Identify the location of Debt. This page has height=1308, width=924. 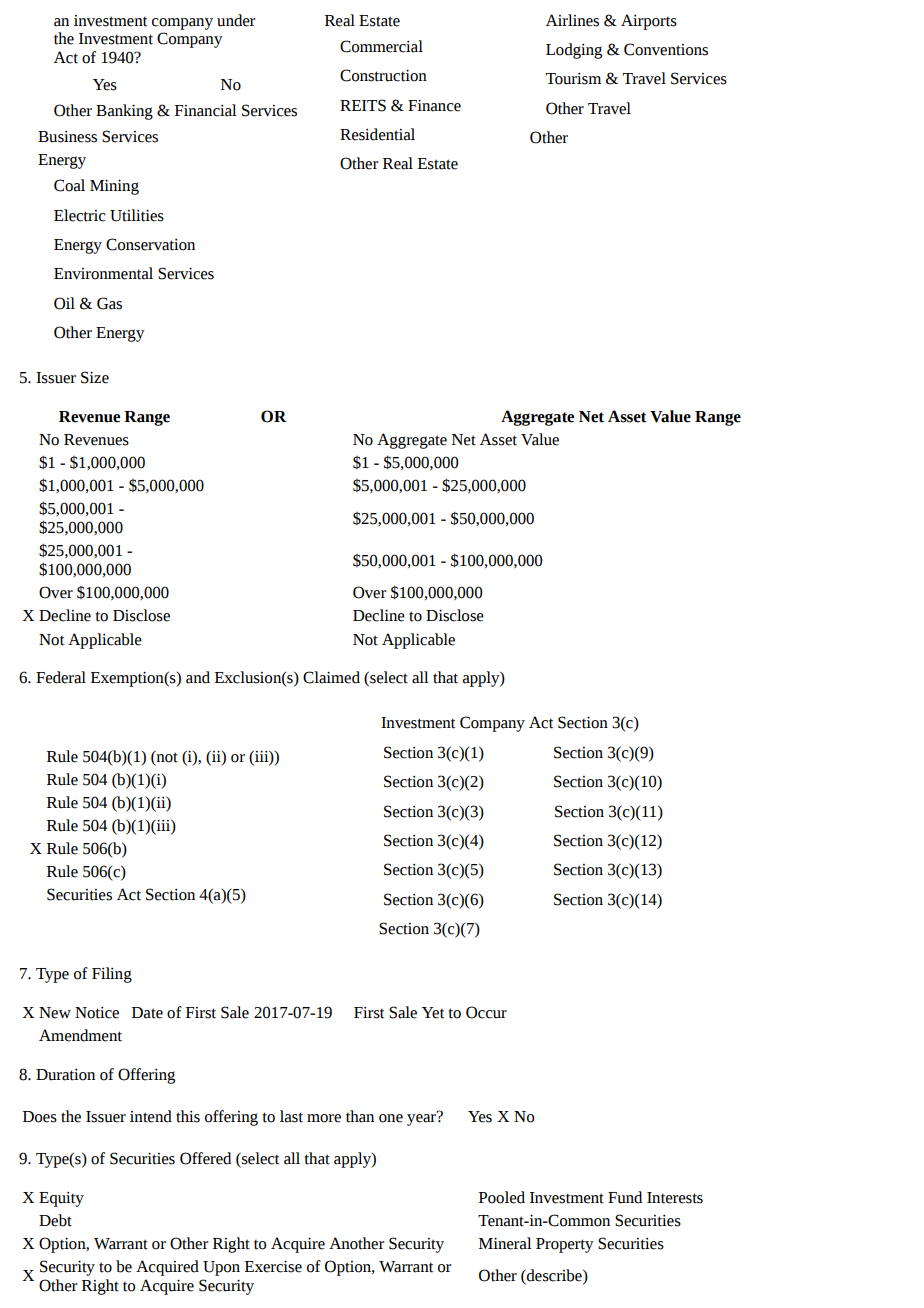
(55, 1220).
